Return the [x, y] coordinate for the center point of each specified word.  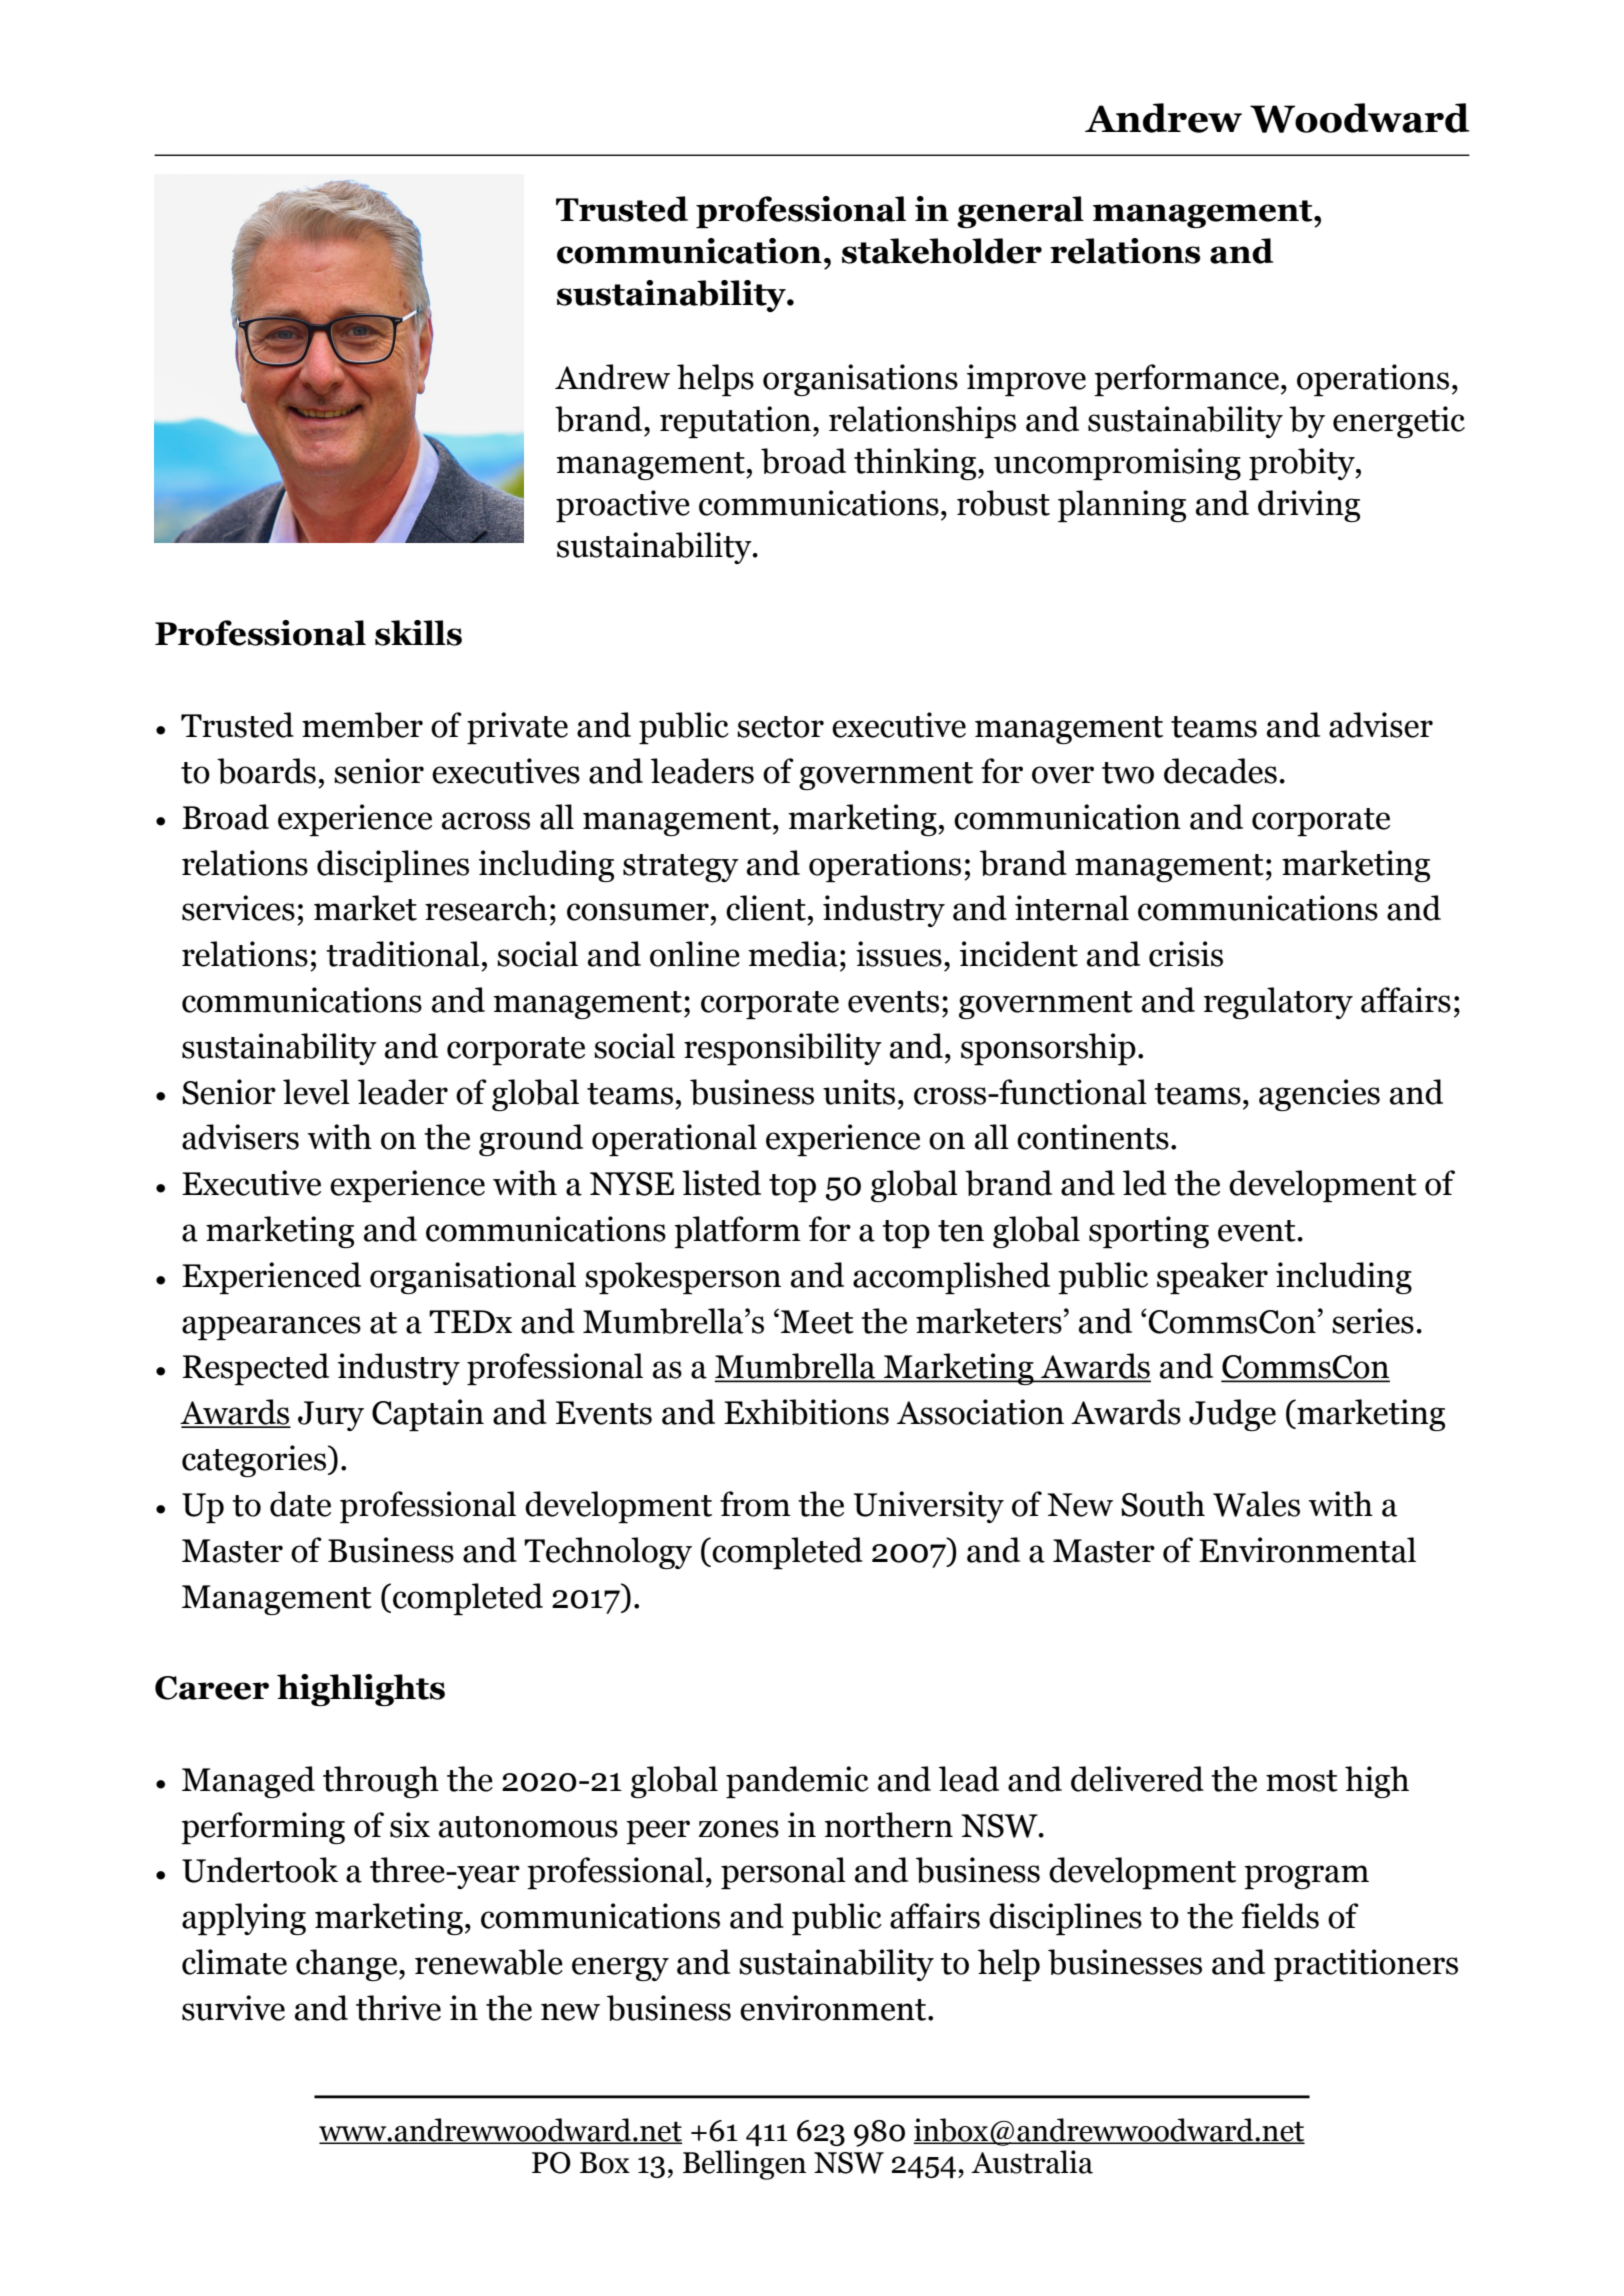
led [1145, 1183]
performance [1186, 380]
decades [1220, 771]
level [316, 1092]
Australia [1032, 2162]
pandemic [797, 1782]
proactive [623, 506]
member [362, 725]
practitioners [1366, 1965]
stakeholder [942, 251]
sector [780, 727]
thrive [398, 2008]
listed [721, 1183]
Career [212, 1688]
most [1302, 1781]
